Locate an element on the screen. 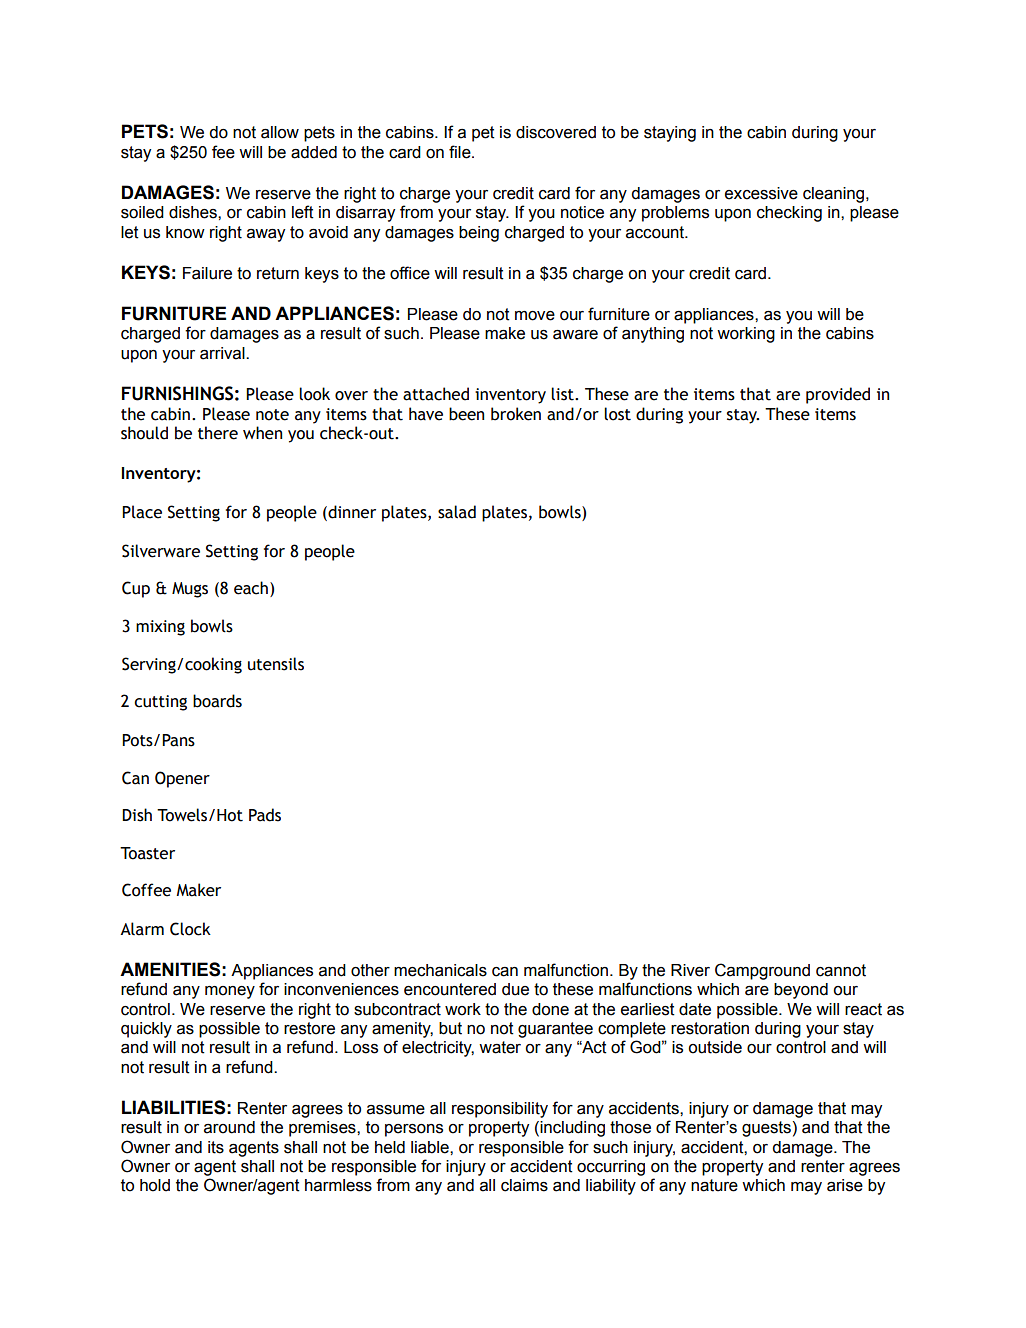  its is located at coordinates (216, 1147).
